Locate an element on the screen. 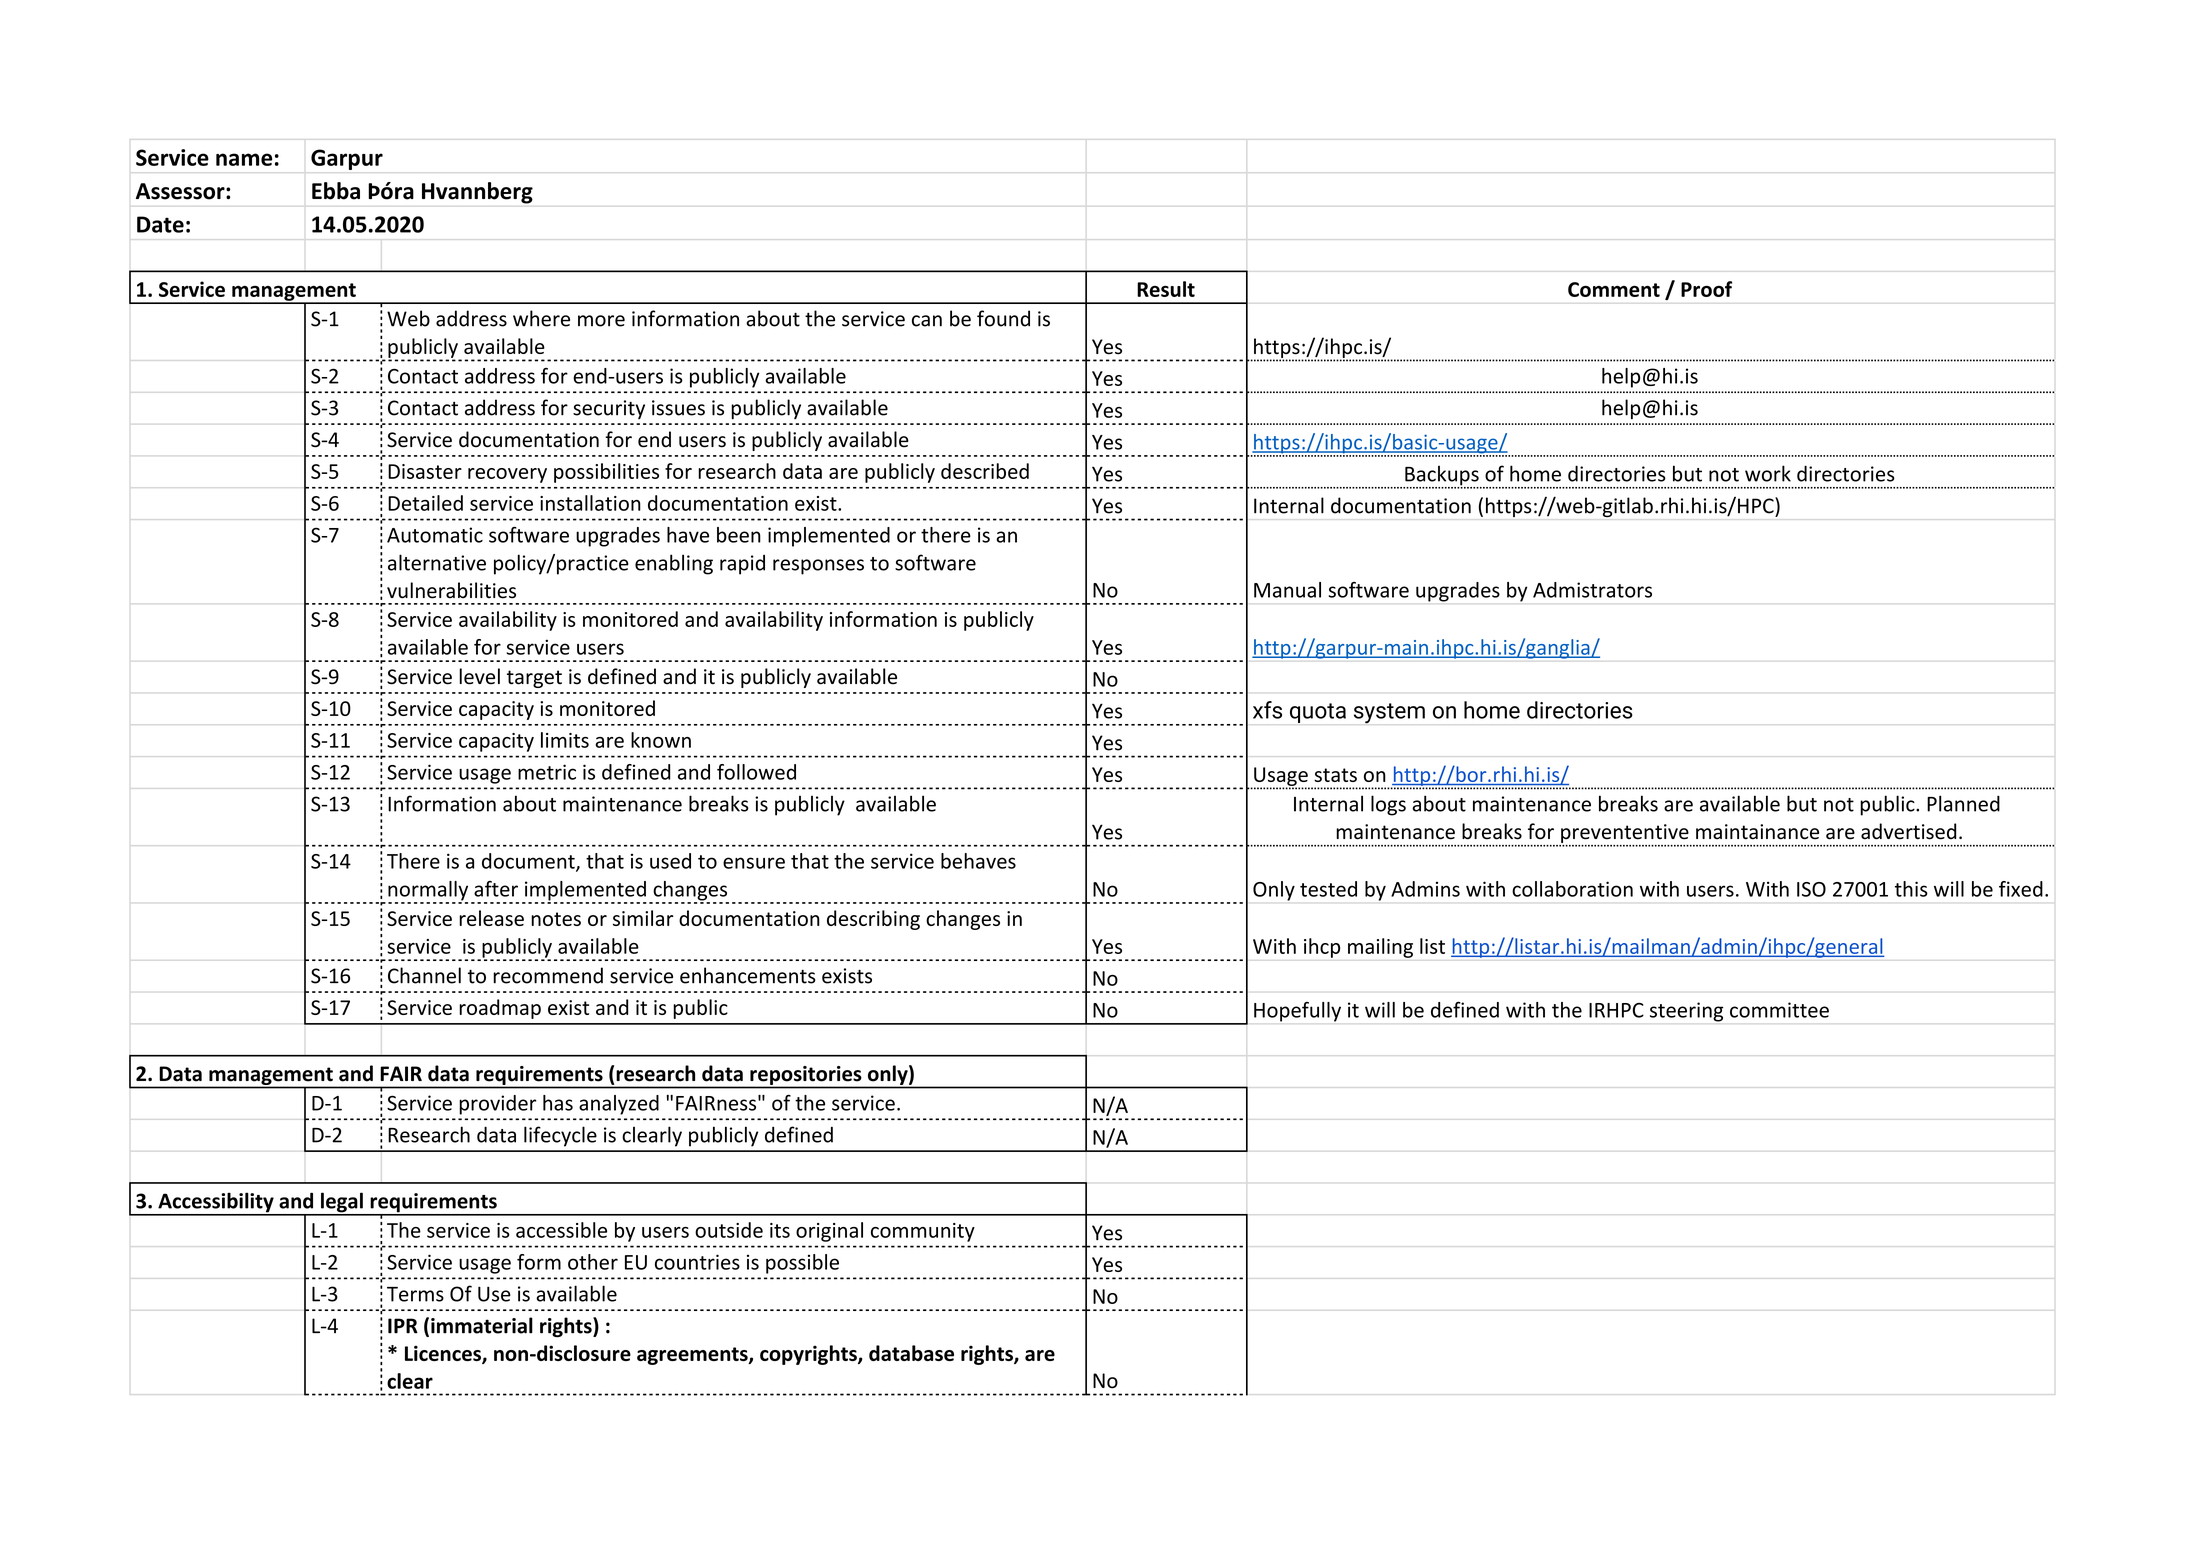  Proof is located at coordinates (1706, 289).
